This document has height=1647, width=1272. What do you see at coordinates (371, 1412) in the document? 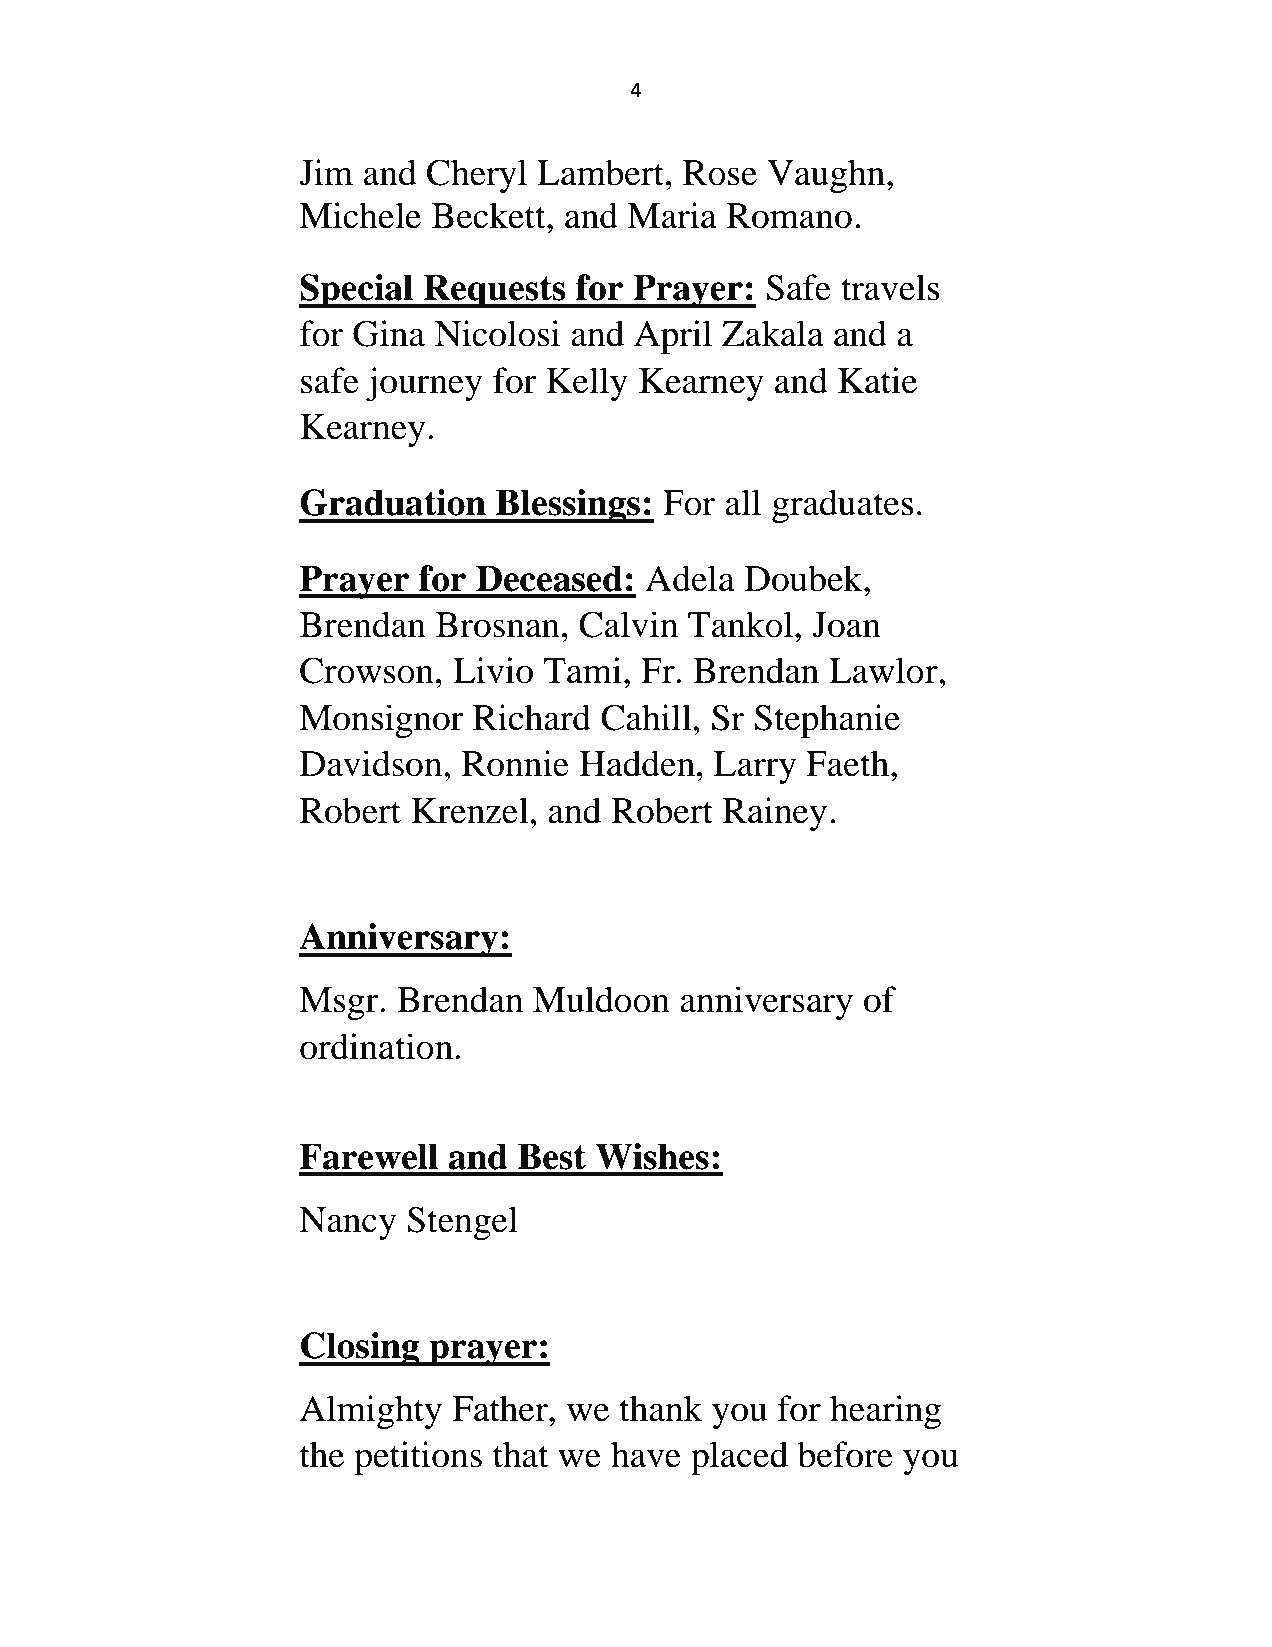
I see `Almighty` at bounding box center [371, 1412].
